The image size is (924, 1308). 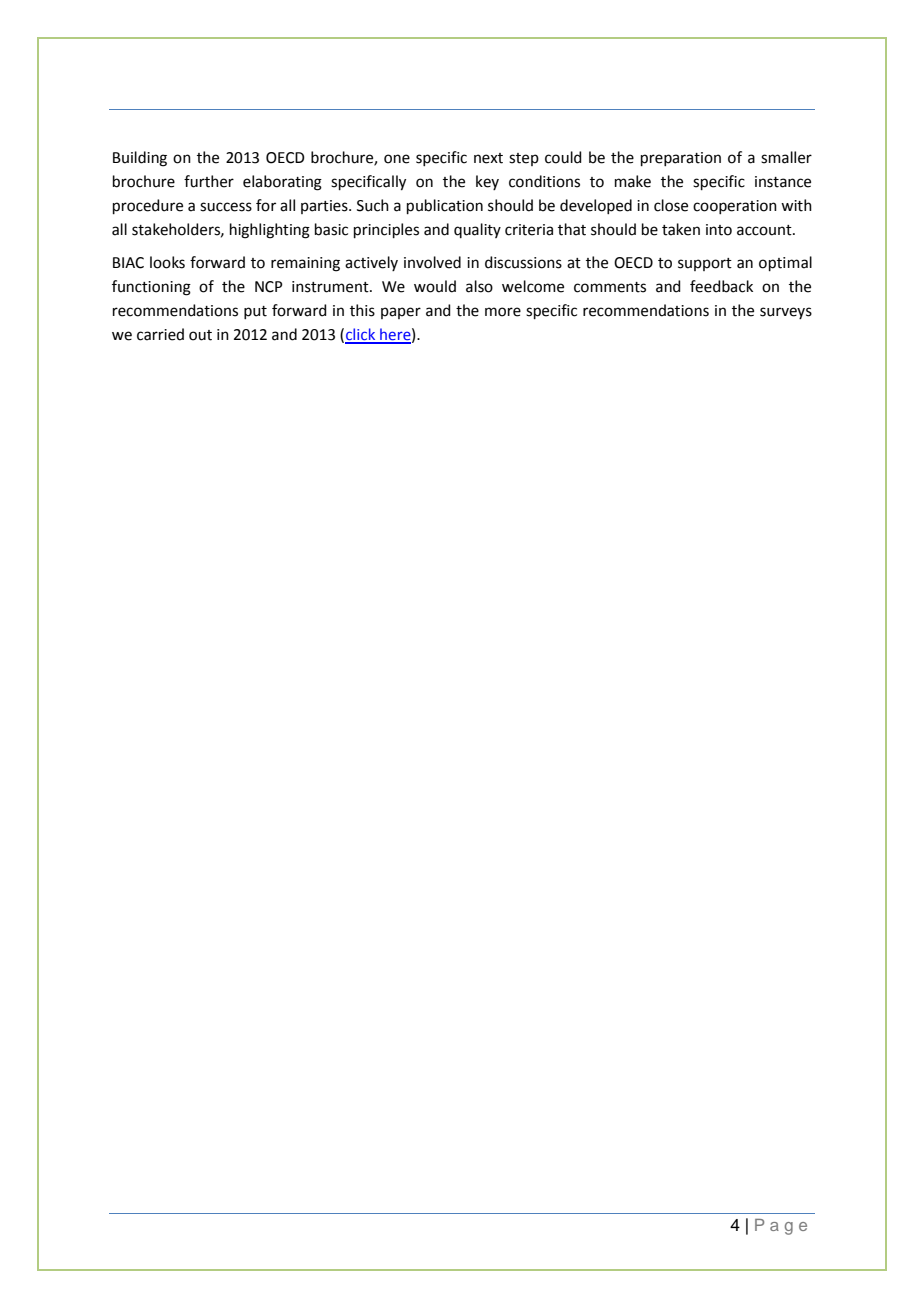 What do you see at coordinates (681, 159) in the screenshot?
I see `preparation` at bounding box center [681, 159].
